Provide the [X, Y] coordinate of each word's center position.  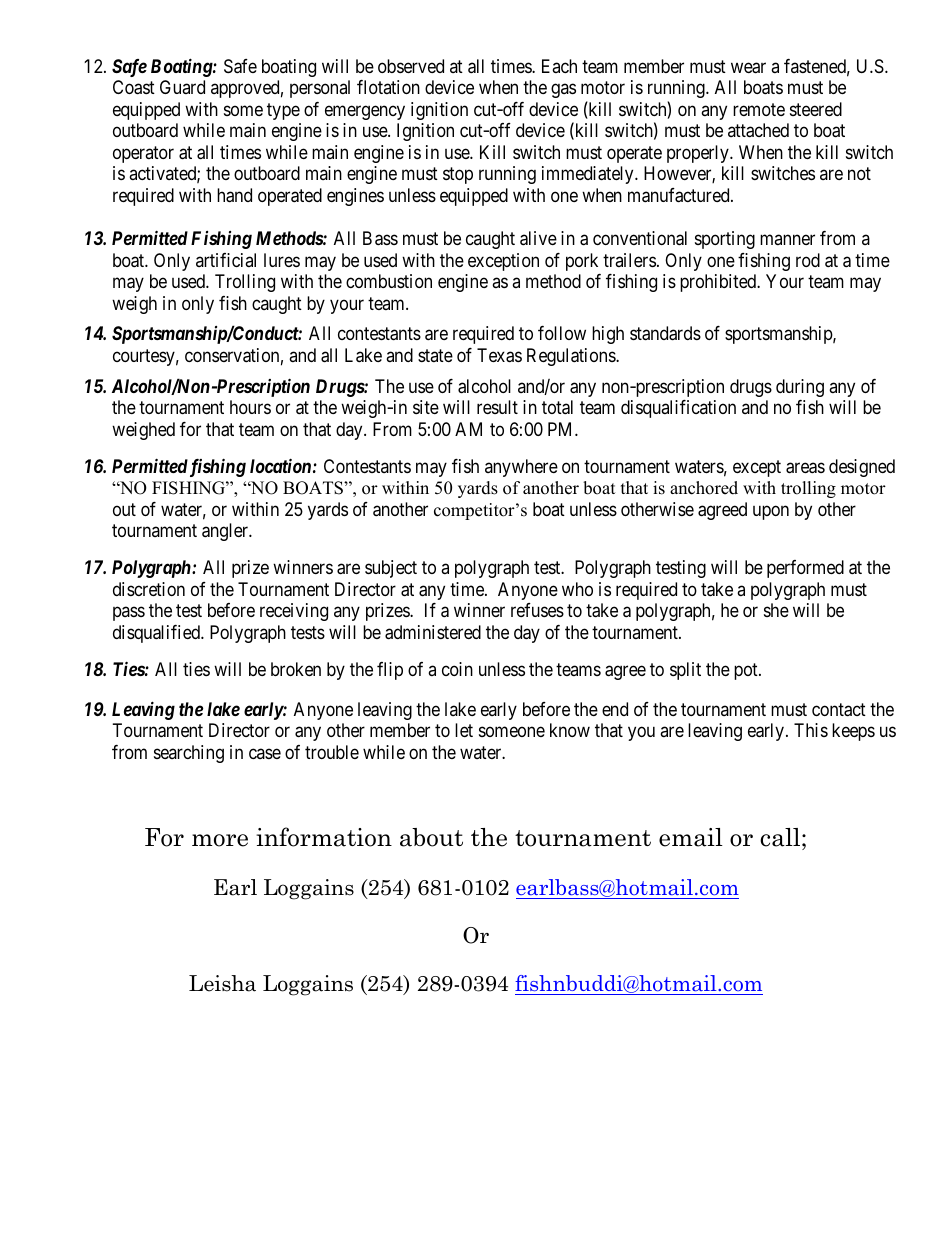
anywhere [521, 468]
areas [805, 468]
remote [759, 109]
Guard [182, 87]
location [280, 465]
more [220, 840]
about [431, 837]
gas [563, 91]
